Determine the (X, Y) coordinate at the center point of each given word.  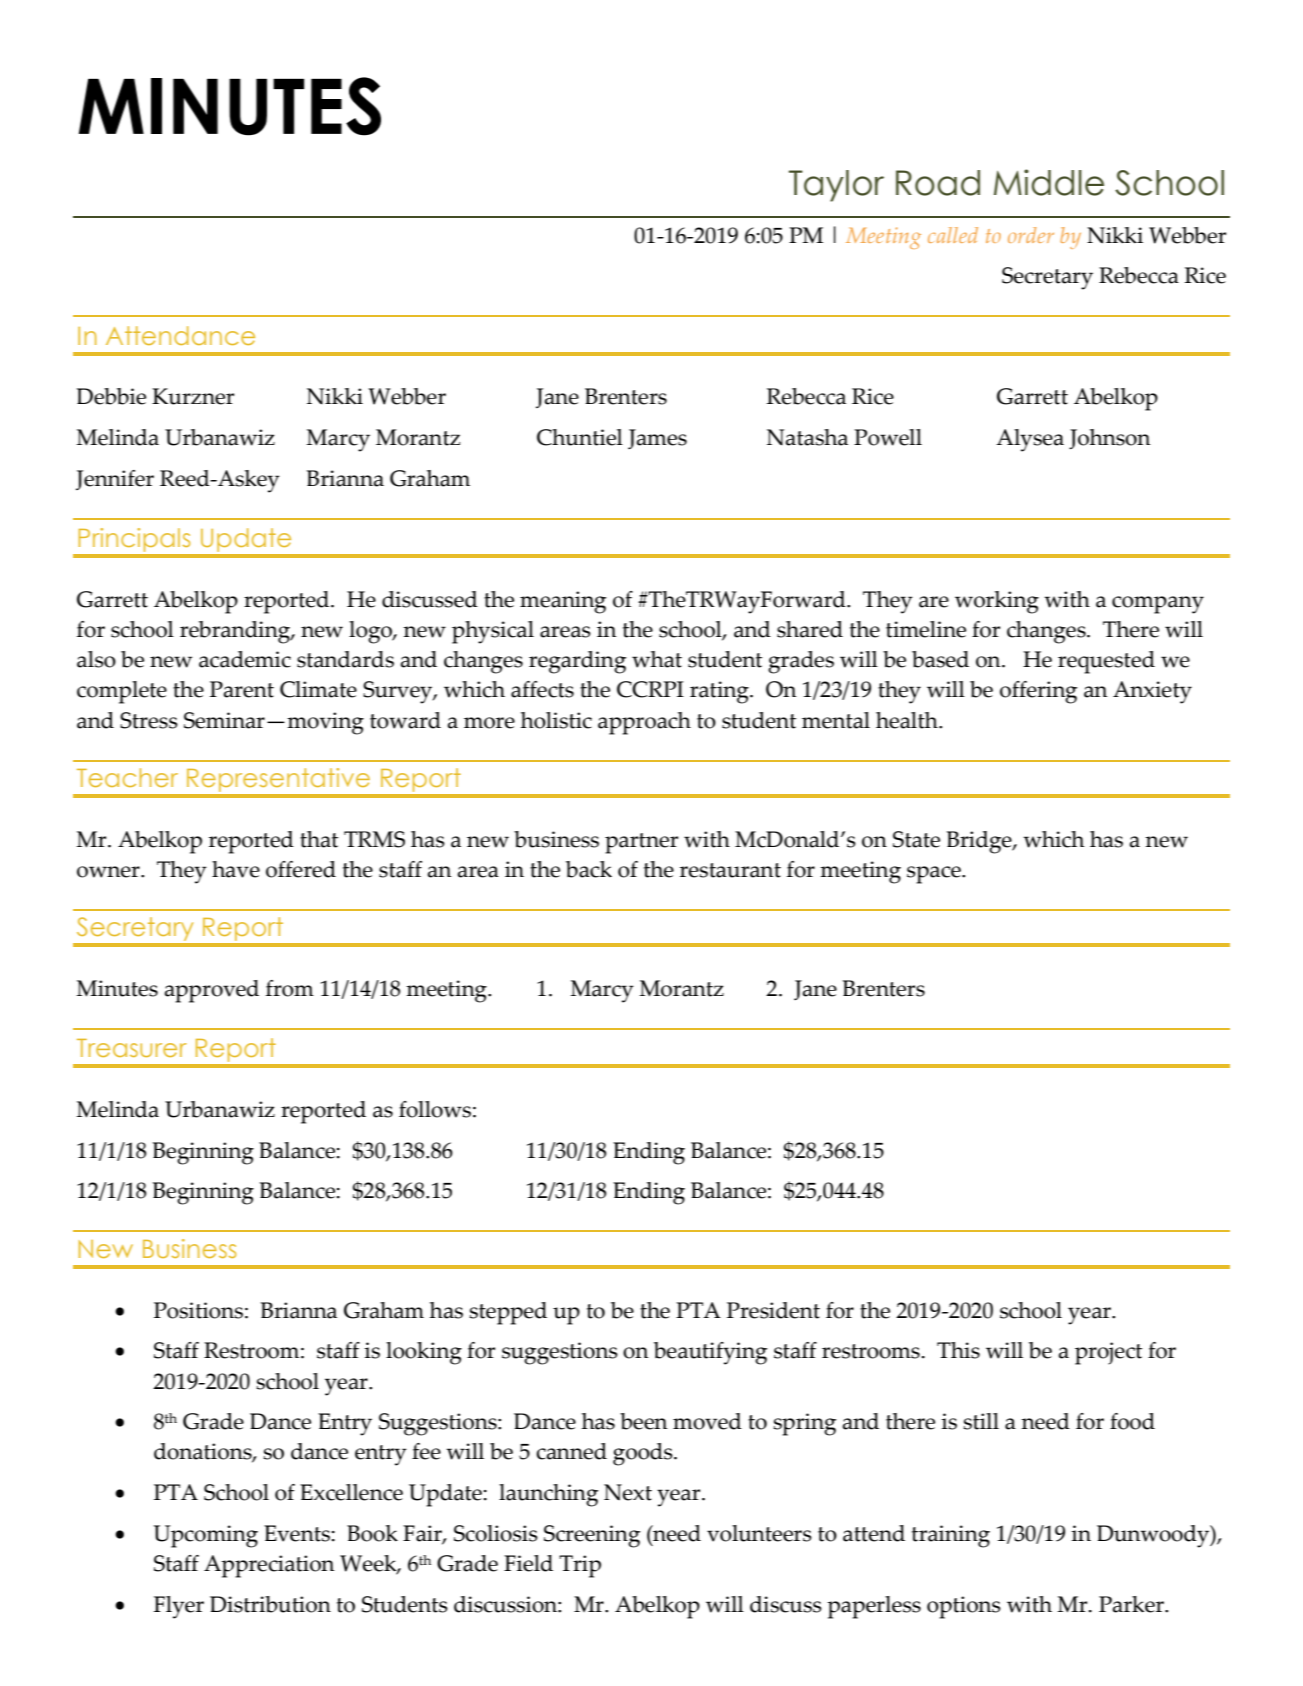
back (589, 869)
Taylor (836, 186)
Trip (580, 1566)
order (1031, 235)
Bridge (980, 842)
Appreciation (269, 1566)
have (236, 869)
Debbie (111, 396)
